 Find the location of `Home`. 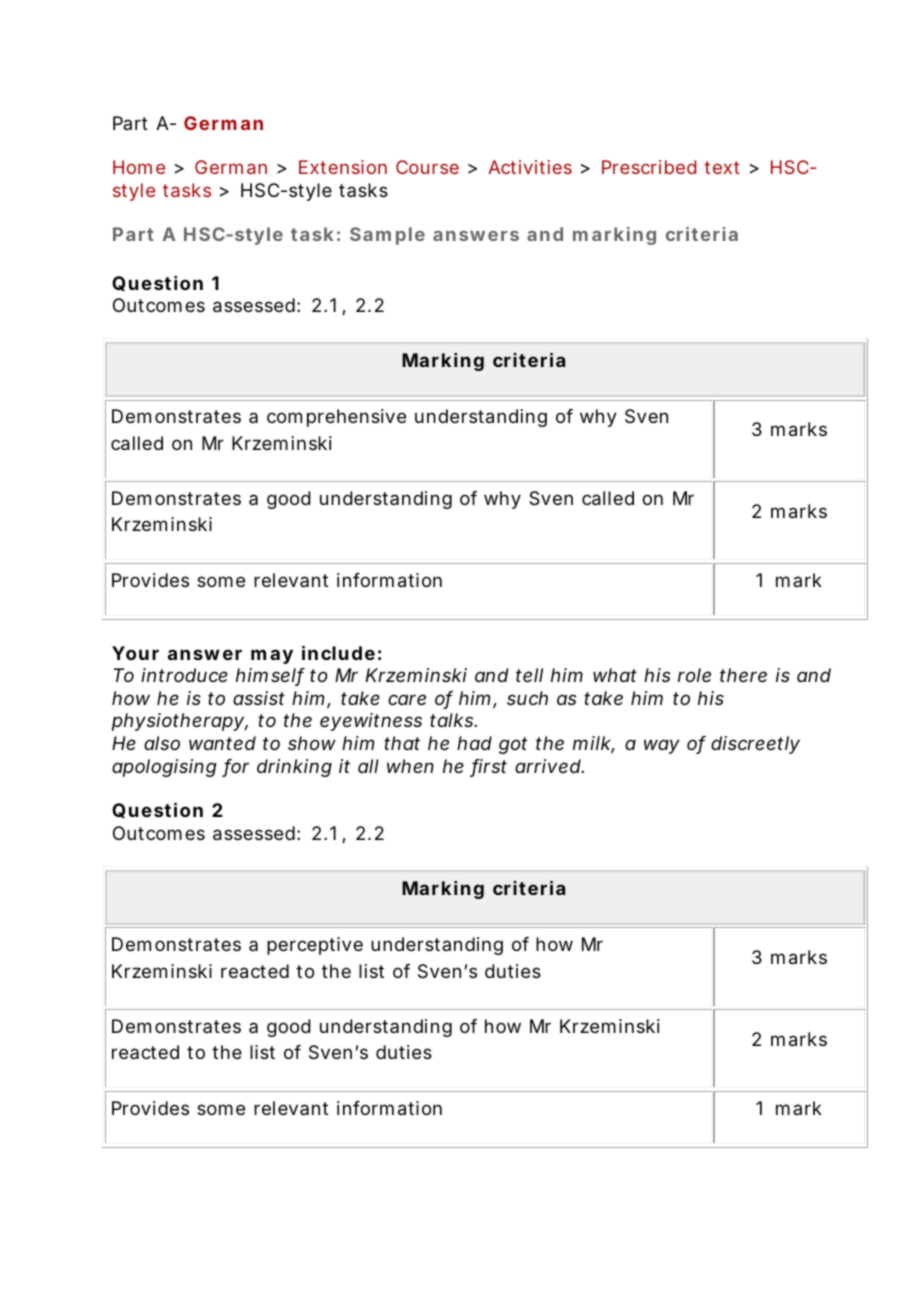

Home is located at coordinates (139, 167).
